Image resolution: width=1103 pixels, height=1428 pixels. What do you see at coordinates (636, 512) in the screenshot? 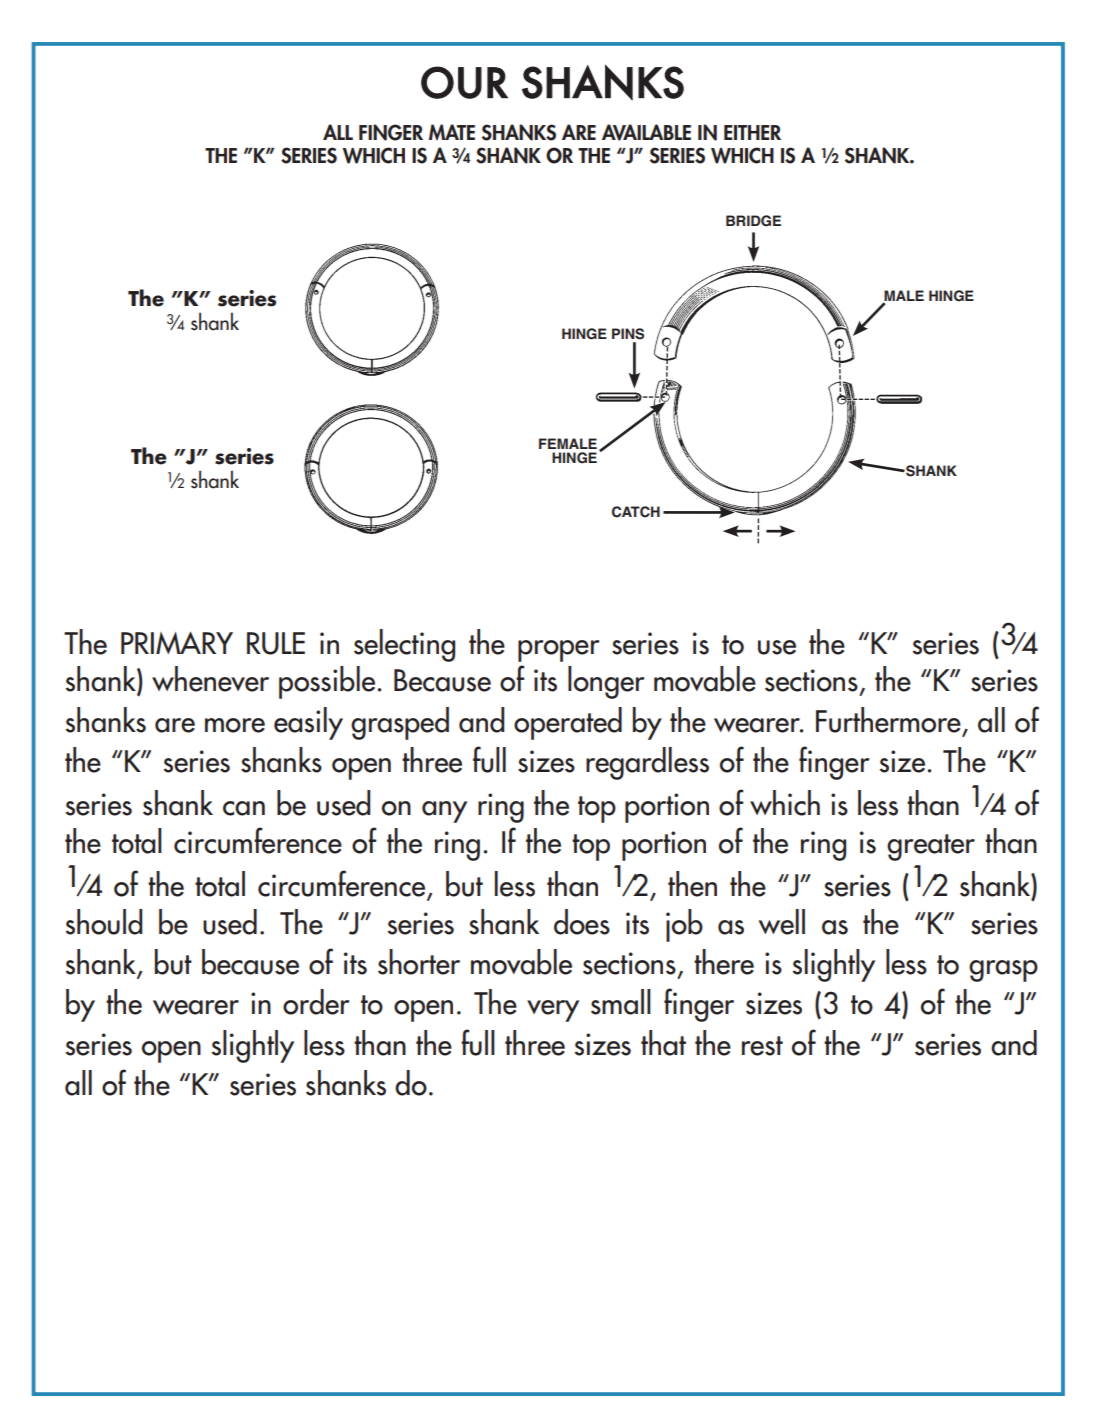
I see `CATCH` at bounding box center [636, 512].
